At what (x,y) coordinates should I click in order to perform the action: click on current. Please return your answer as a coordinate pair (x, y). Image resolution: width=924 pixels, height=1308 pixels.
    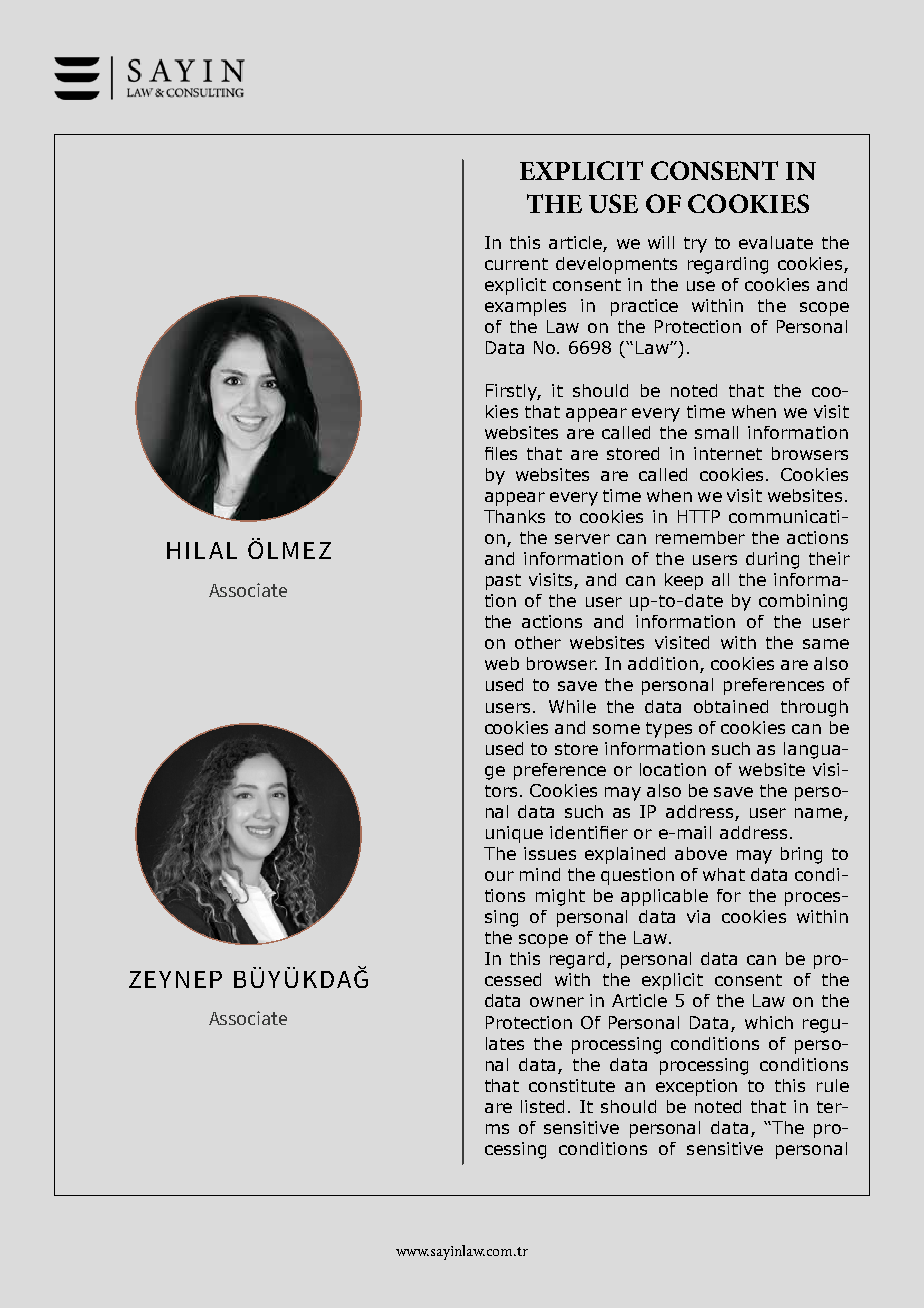
    Looking at the image, I should click on (516, 264).
